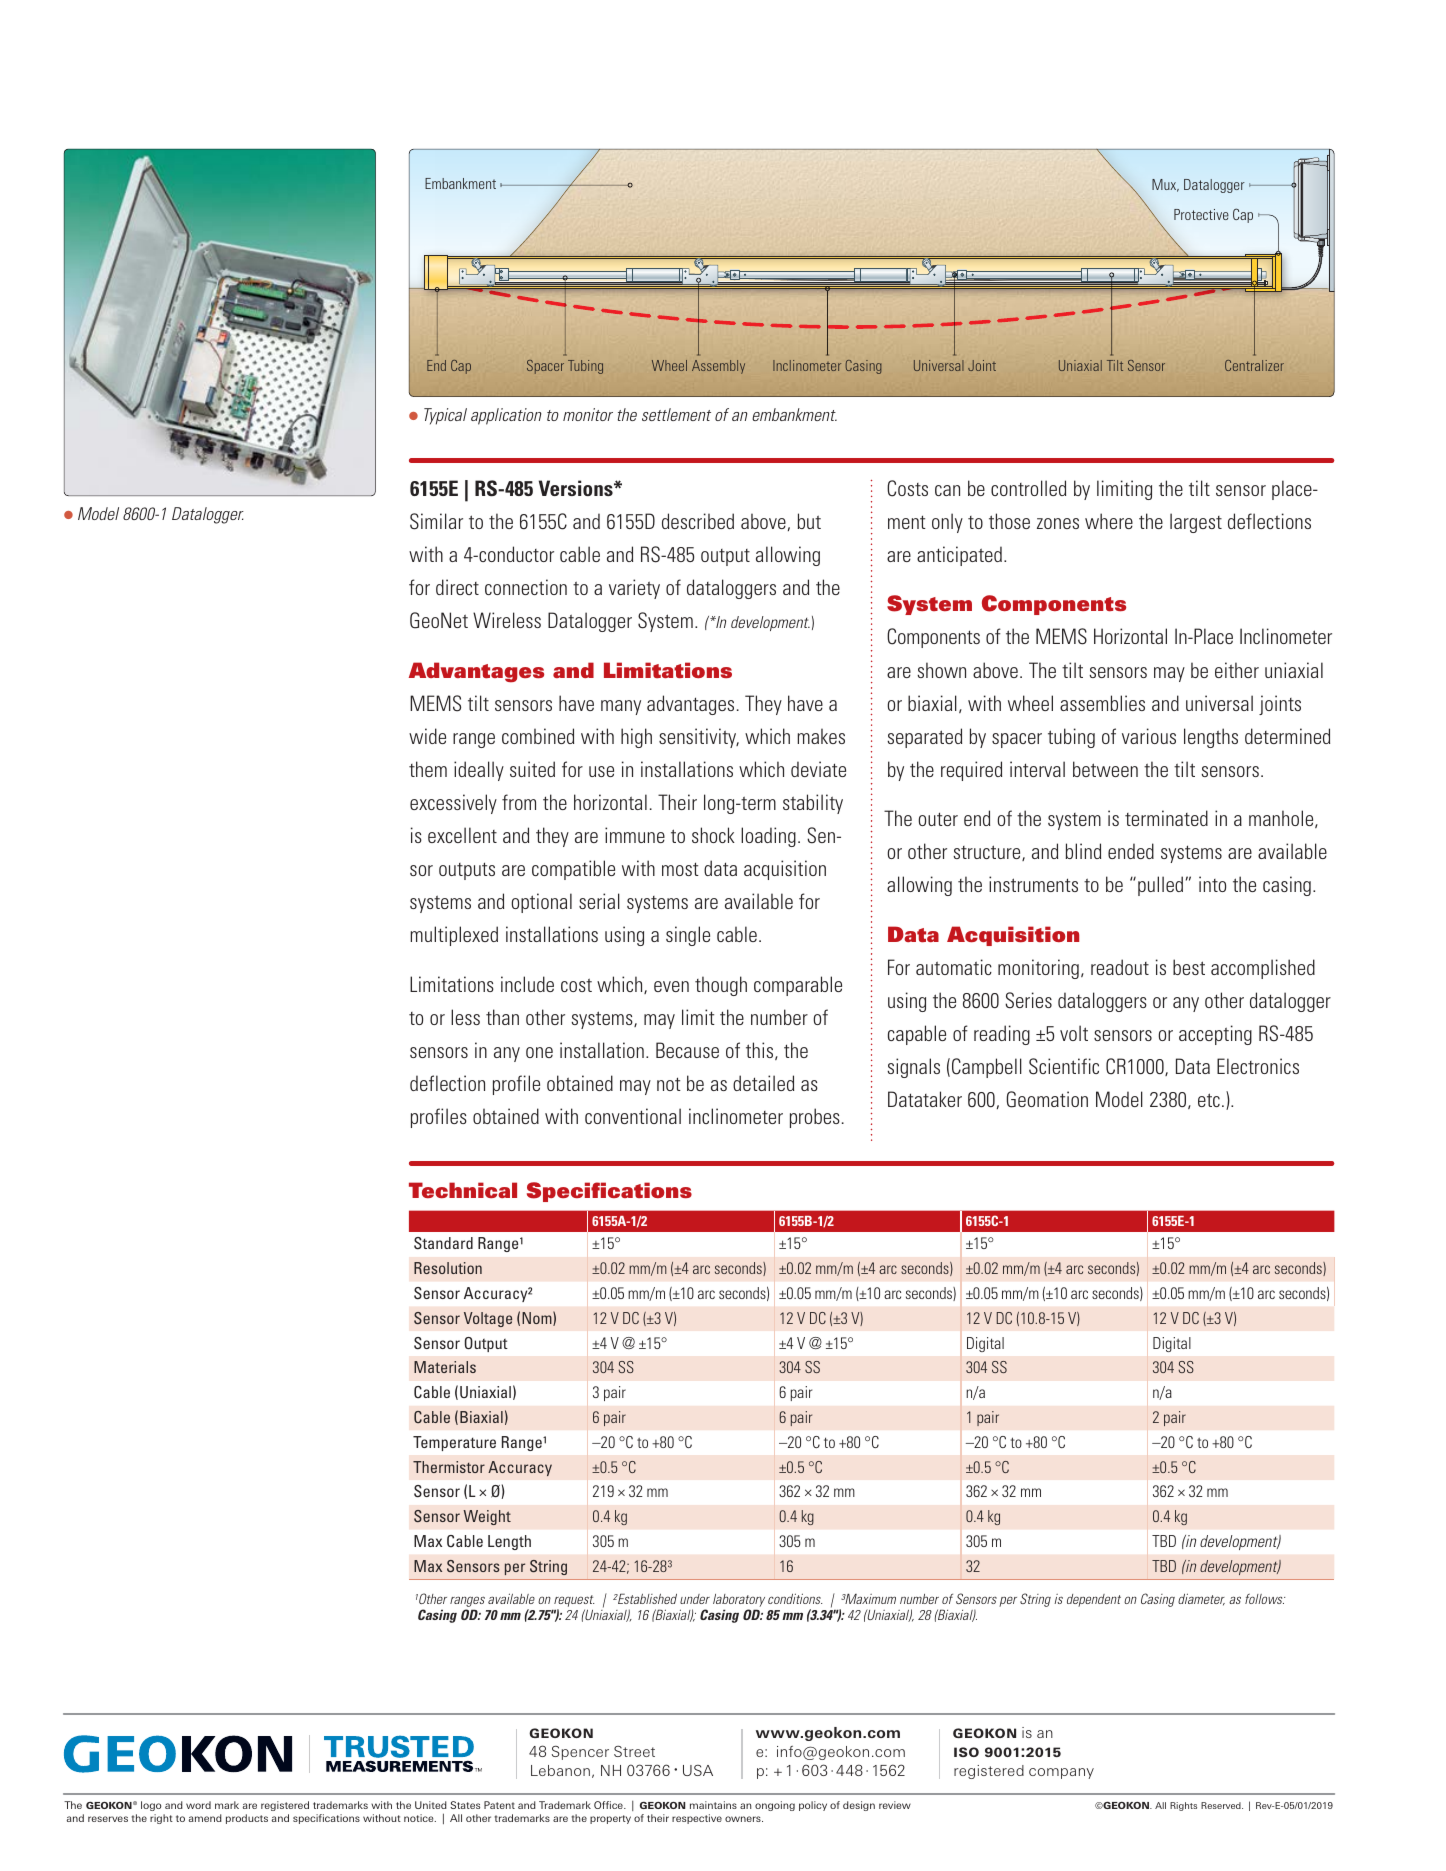 The height and width of the image is (1871, 1446). Describe the element at coordinates (1061, 1773) in the image. I see `company` at that location.
